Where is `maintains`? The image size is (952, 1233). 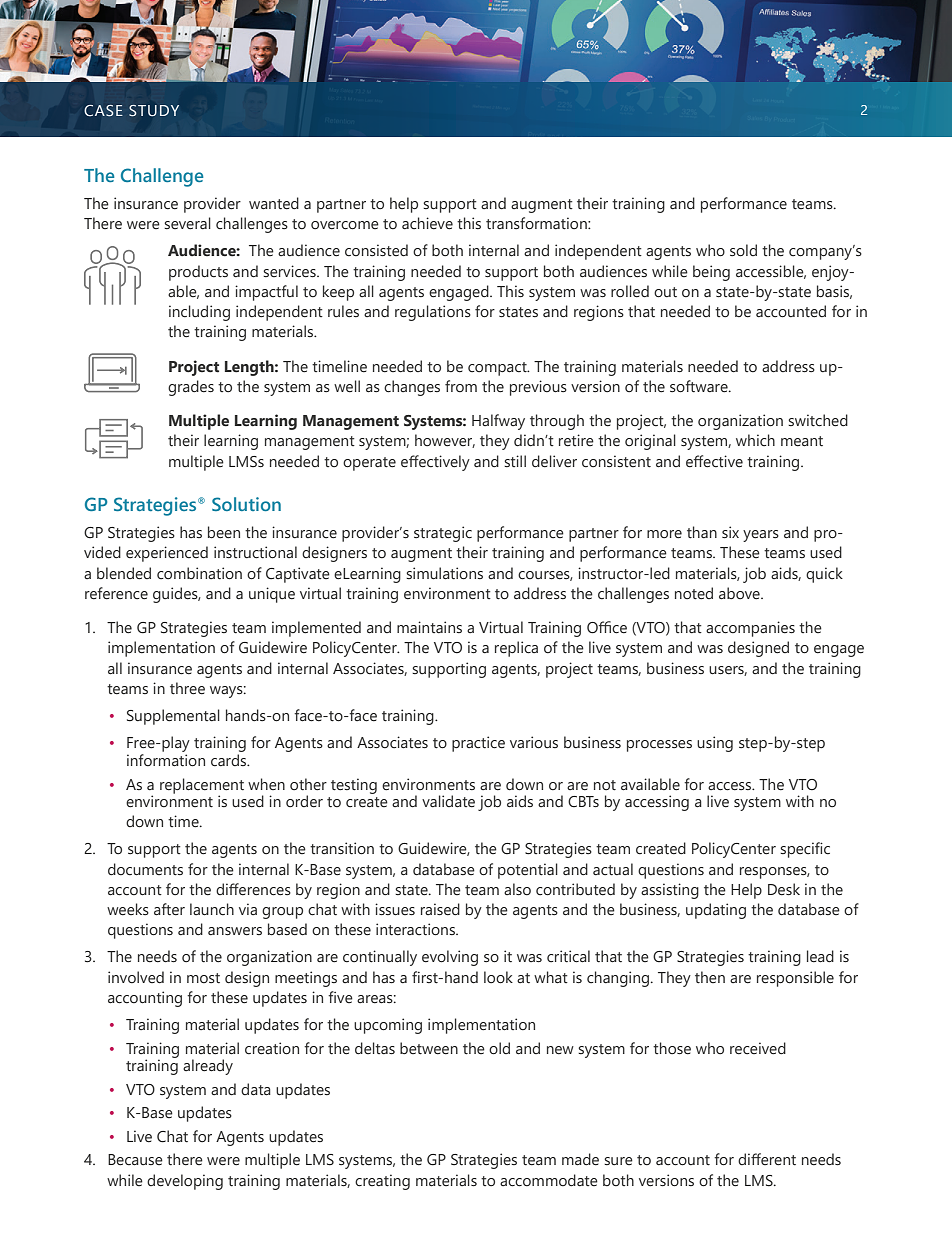
maintains is located at coordinates (429, 627).
